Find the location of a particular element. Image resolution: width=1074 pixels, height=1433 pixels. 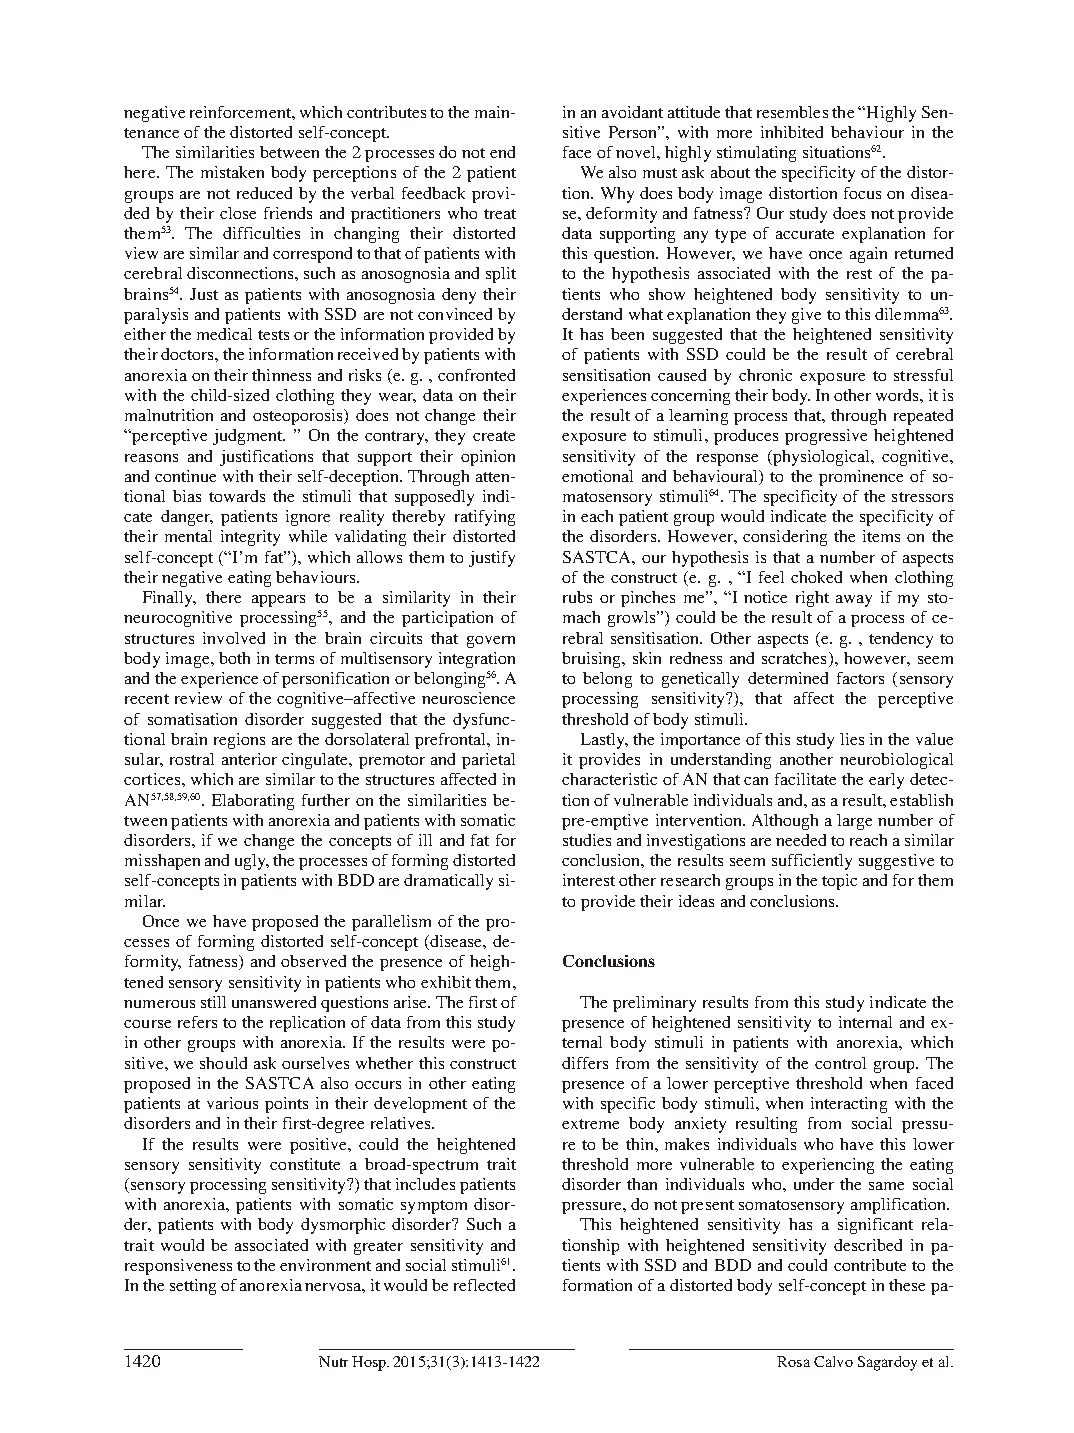

dramatically is located at coordinates (448, 882).
